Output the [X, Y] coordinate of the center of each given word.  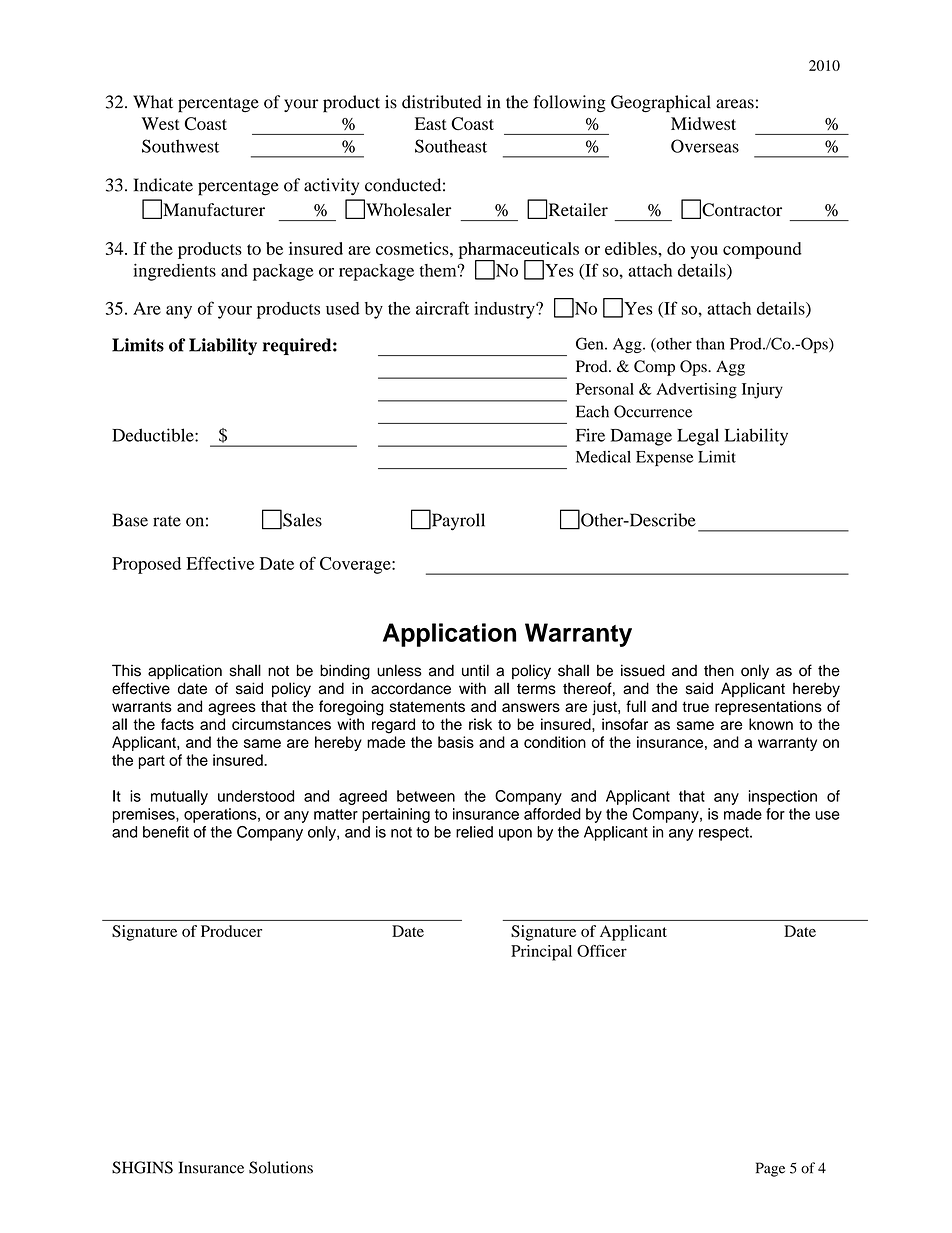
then [719, 671]
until [475, 670]
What [153, 102]
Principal [541, 953]
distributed [442, 102]
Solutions [281, 1167]
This [126, 670]
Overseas [705, 146]
